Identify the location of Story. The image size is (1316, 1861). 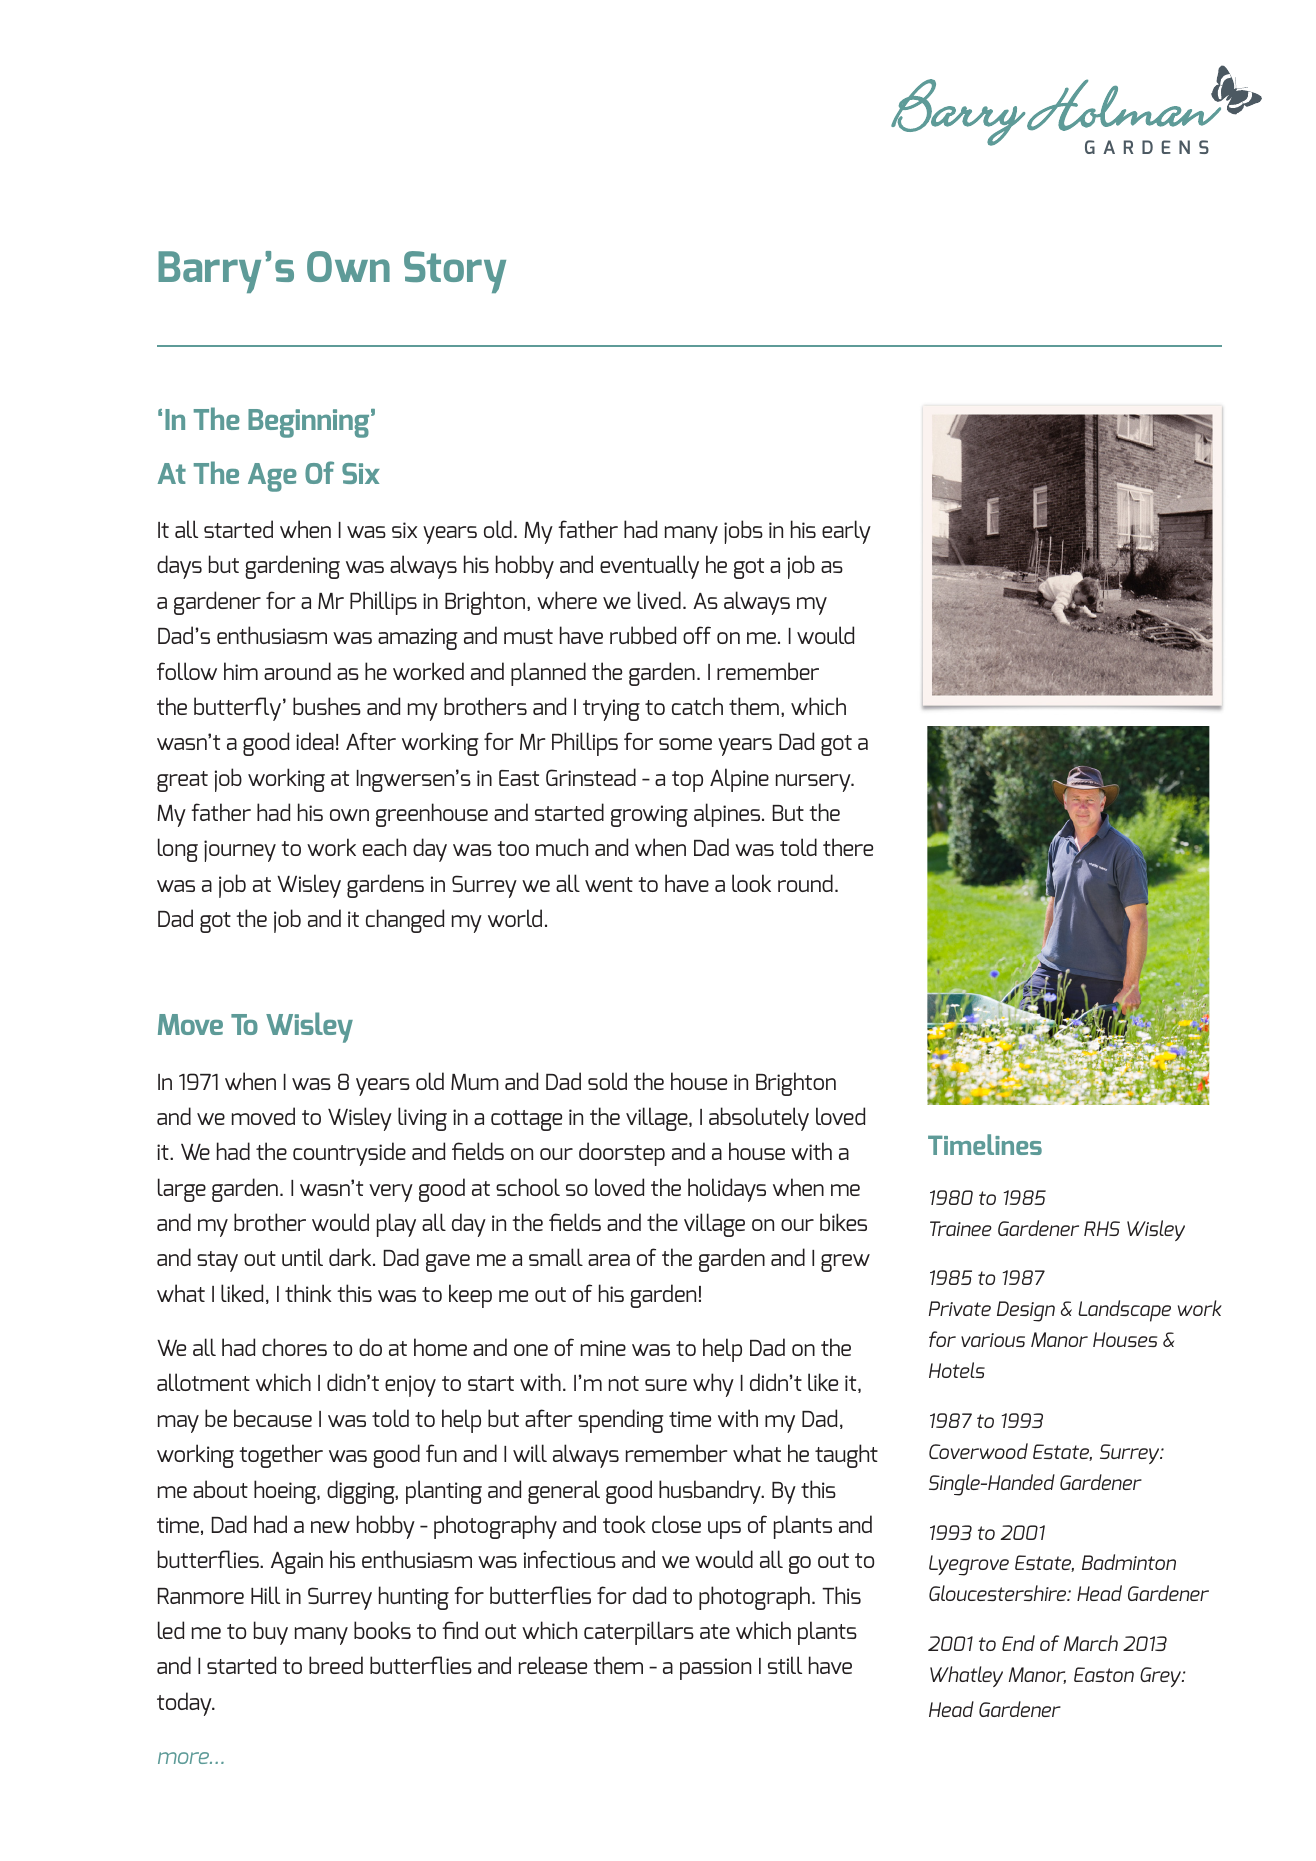
(455, 272).
